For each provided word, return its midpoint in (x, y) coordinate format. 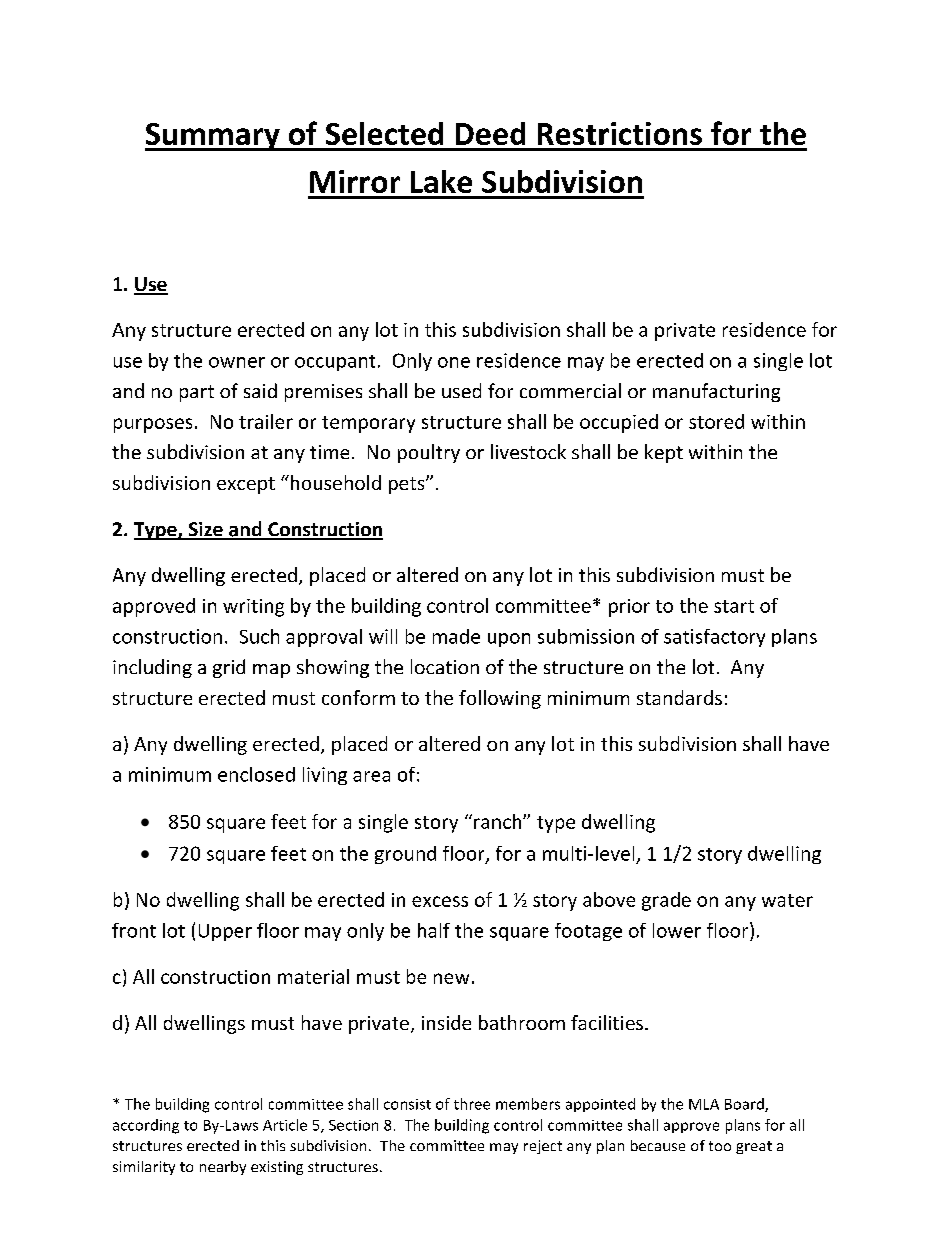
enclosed (256, 774)
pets (408, 485)
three (472, 1104)
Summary (213, 137)
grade (666, 901)
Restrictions (620, 133)
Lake (441, 181)
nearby (223, 1168)
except (246, 485)
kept (664, 453)
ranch (499, 821)
